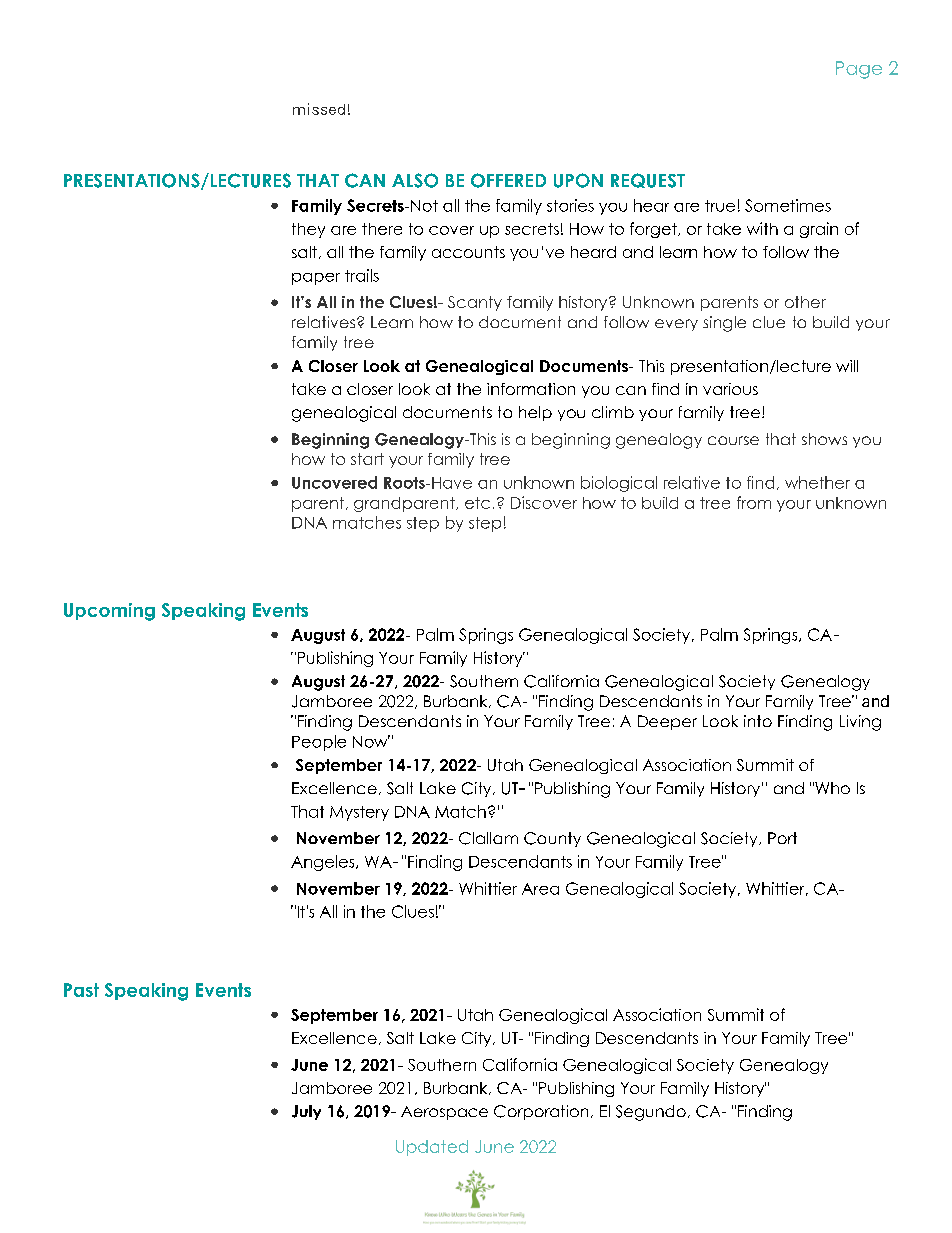 This image has width=952, height=1233. What do you see at coordinates (319, 109) in the image?
I see `missed` at bounding box center [319, 109].
